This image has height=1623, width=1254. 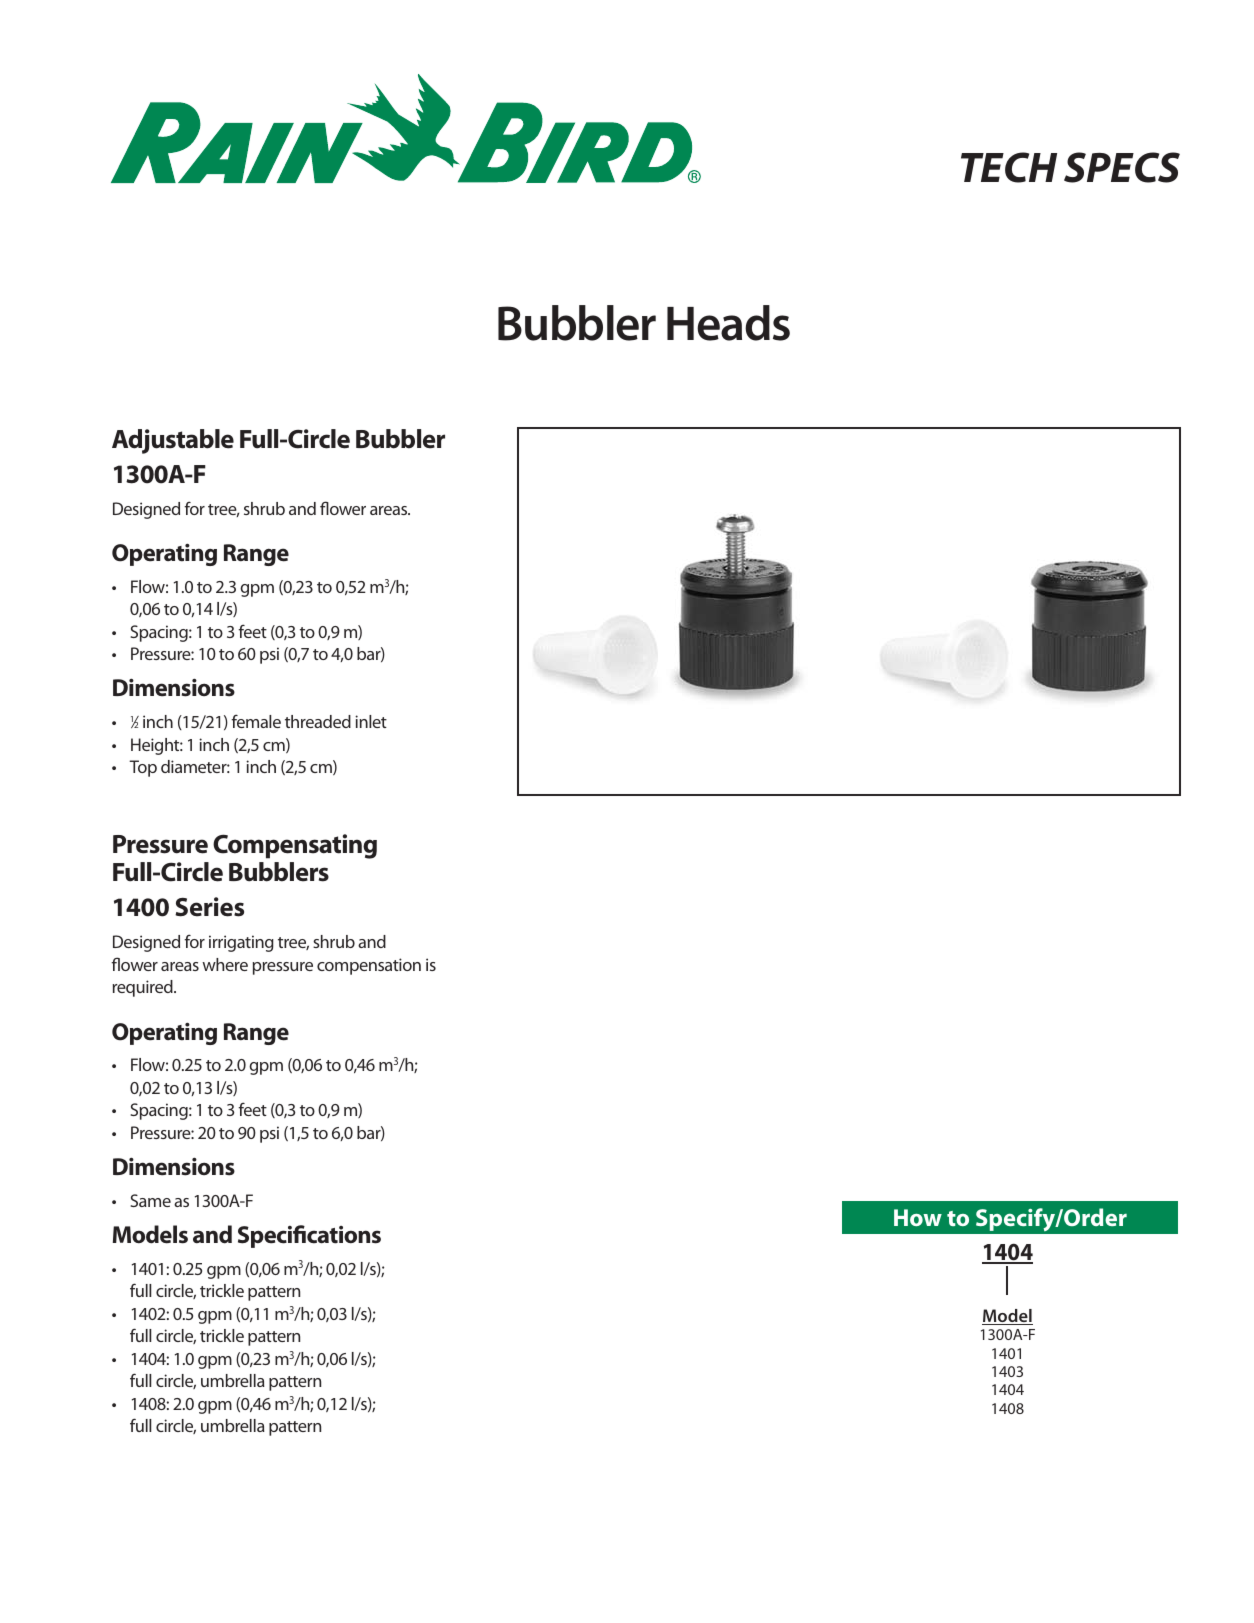 I want to click on How, so click(x=918, y=1217).
